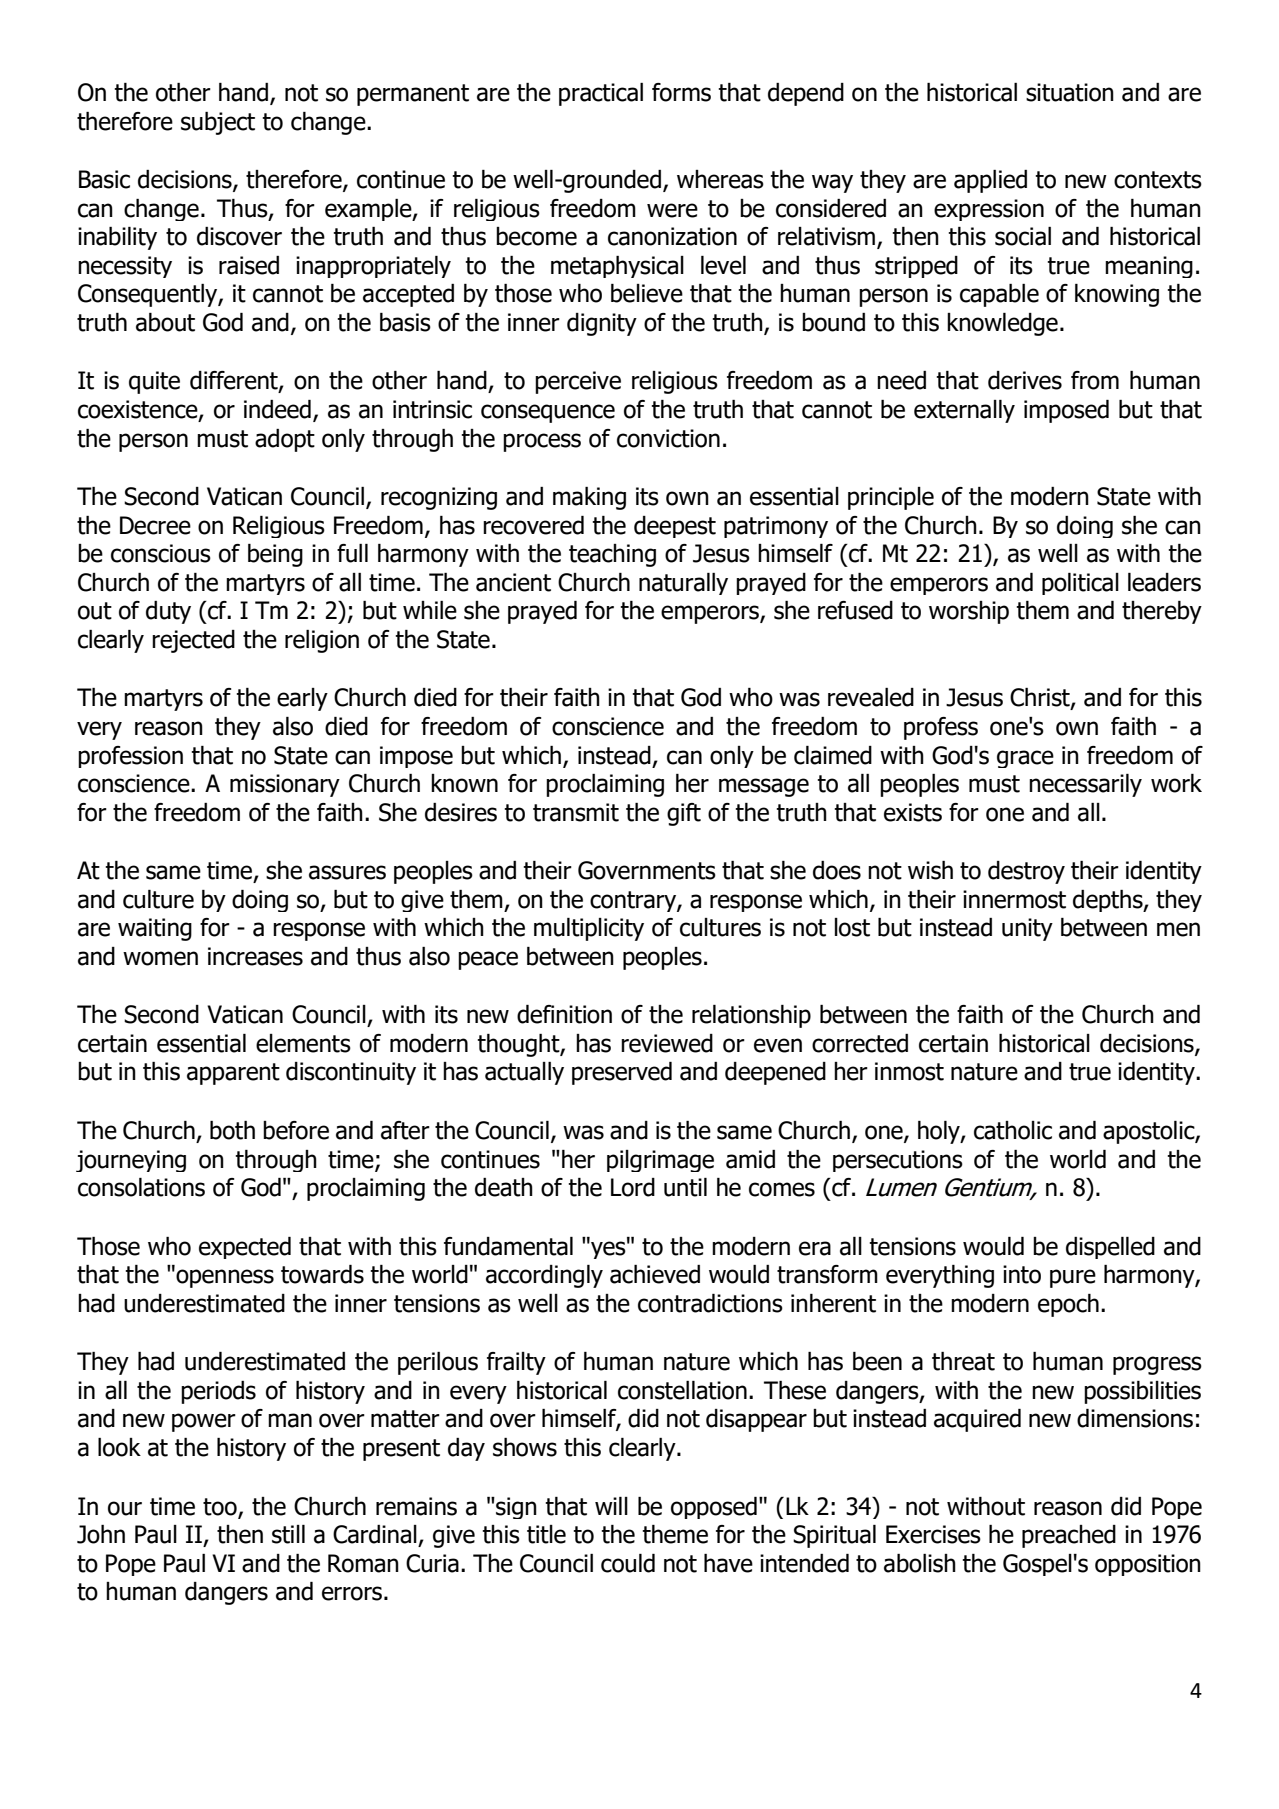 This screenshot has width=1279, height=1809. Describe the element at coordinates (611, 1506) in the screenshot. I see `will` at that location.
